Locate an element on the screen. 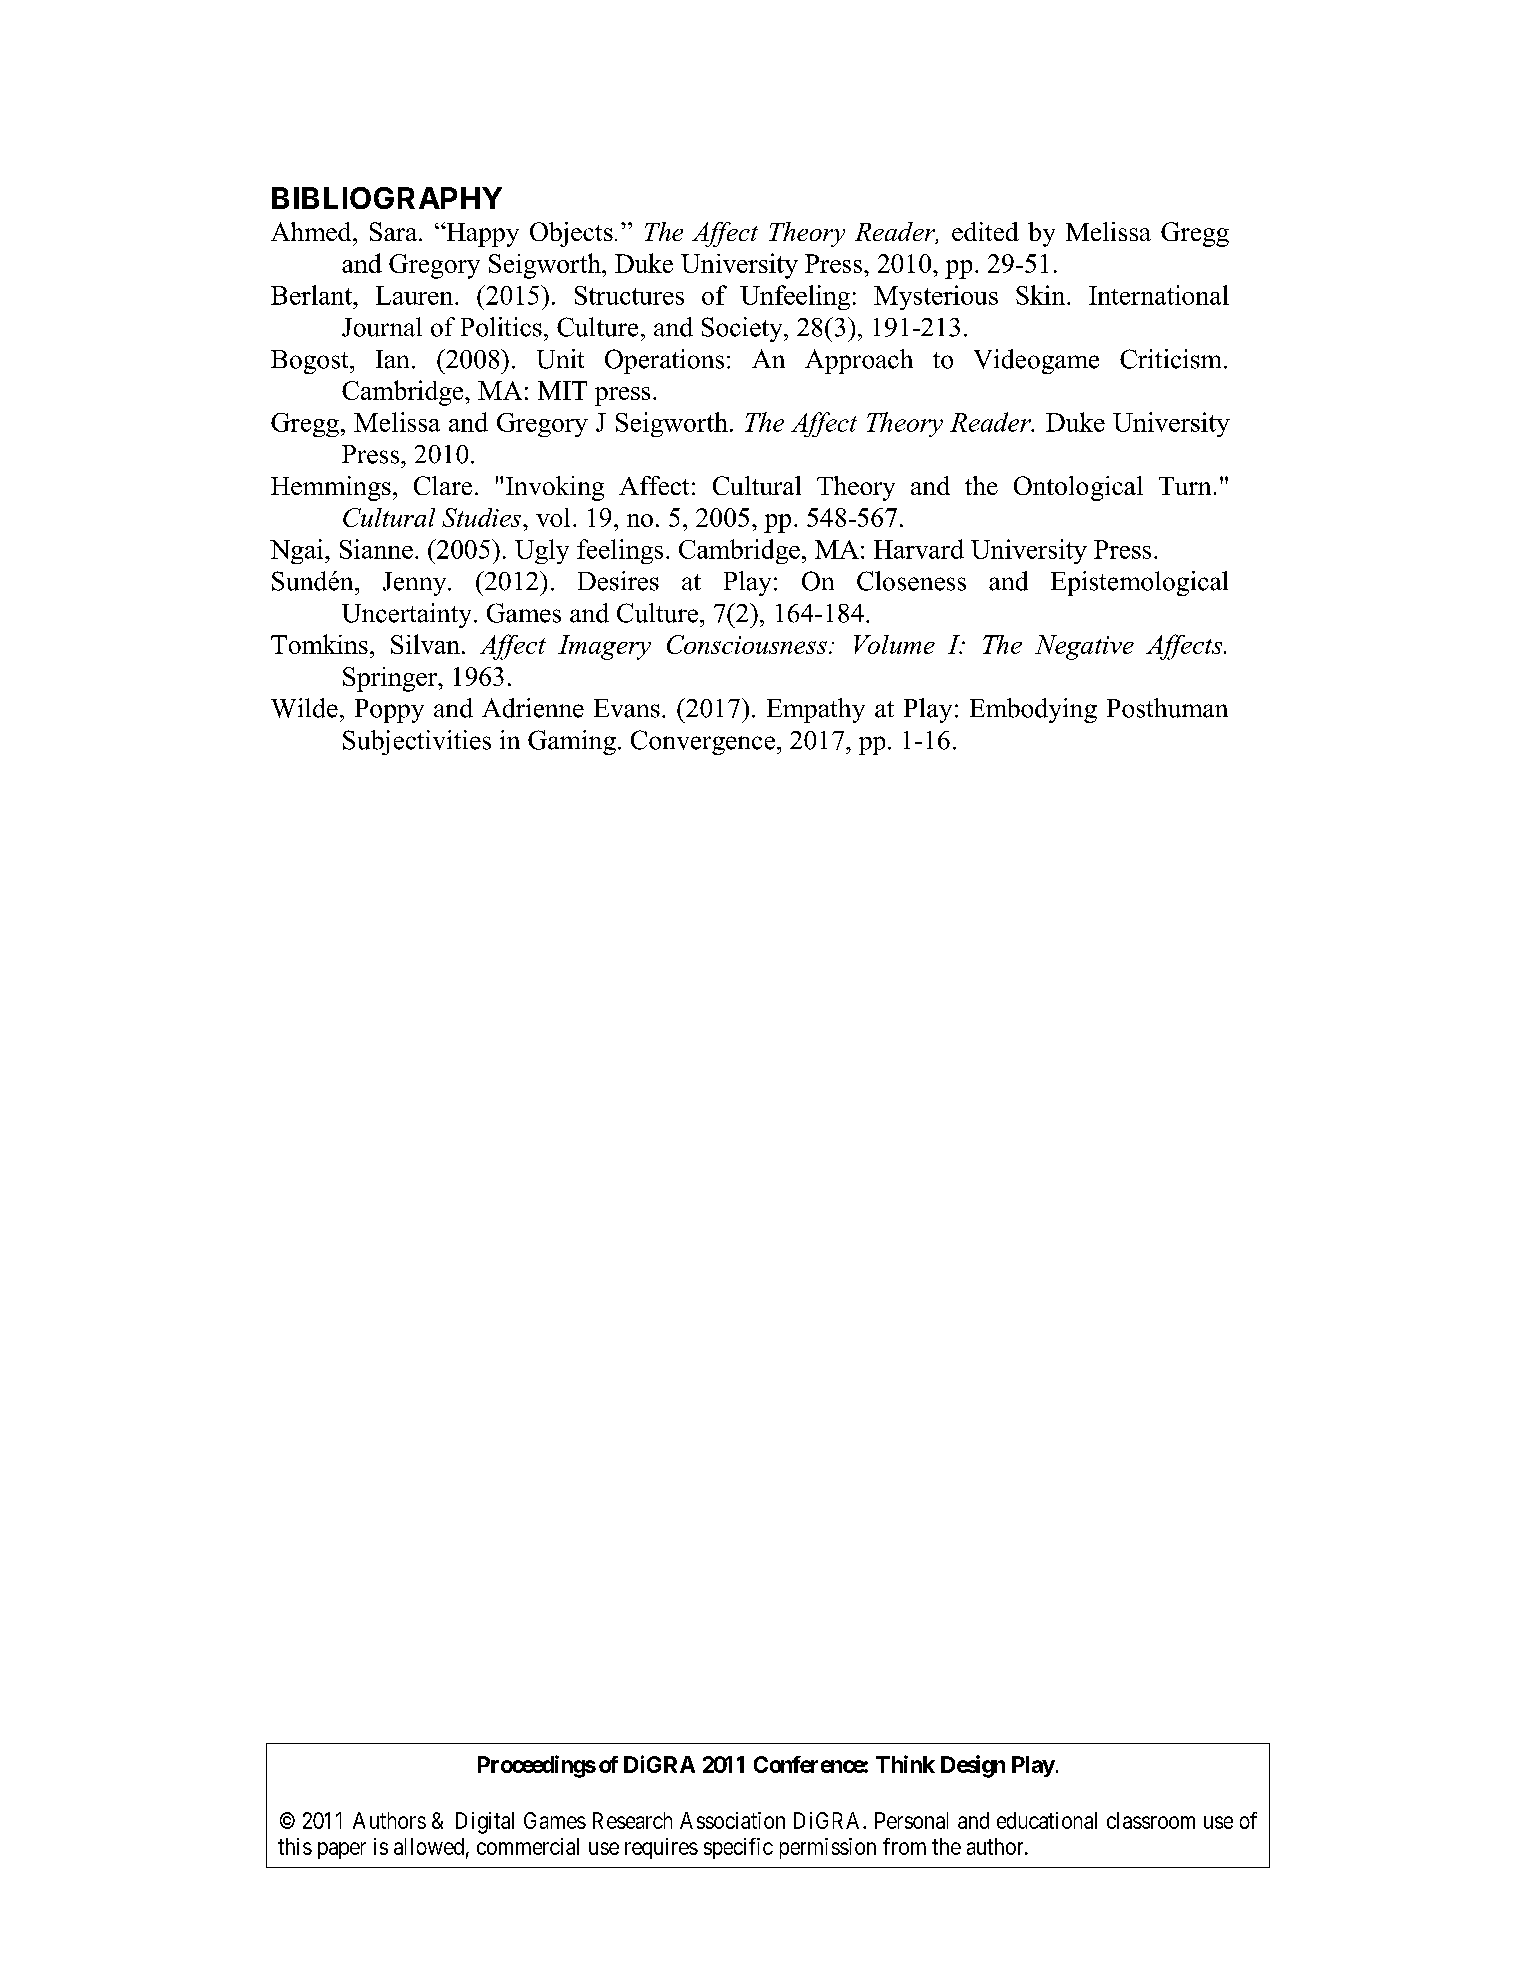  paper is located at coordinates (342, 1850).
